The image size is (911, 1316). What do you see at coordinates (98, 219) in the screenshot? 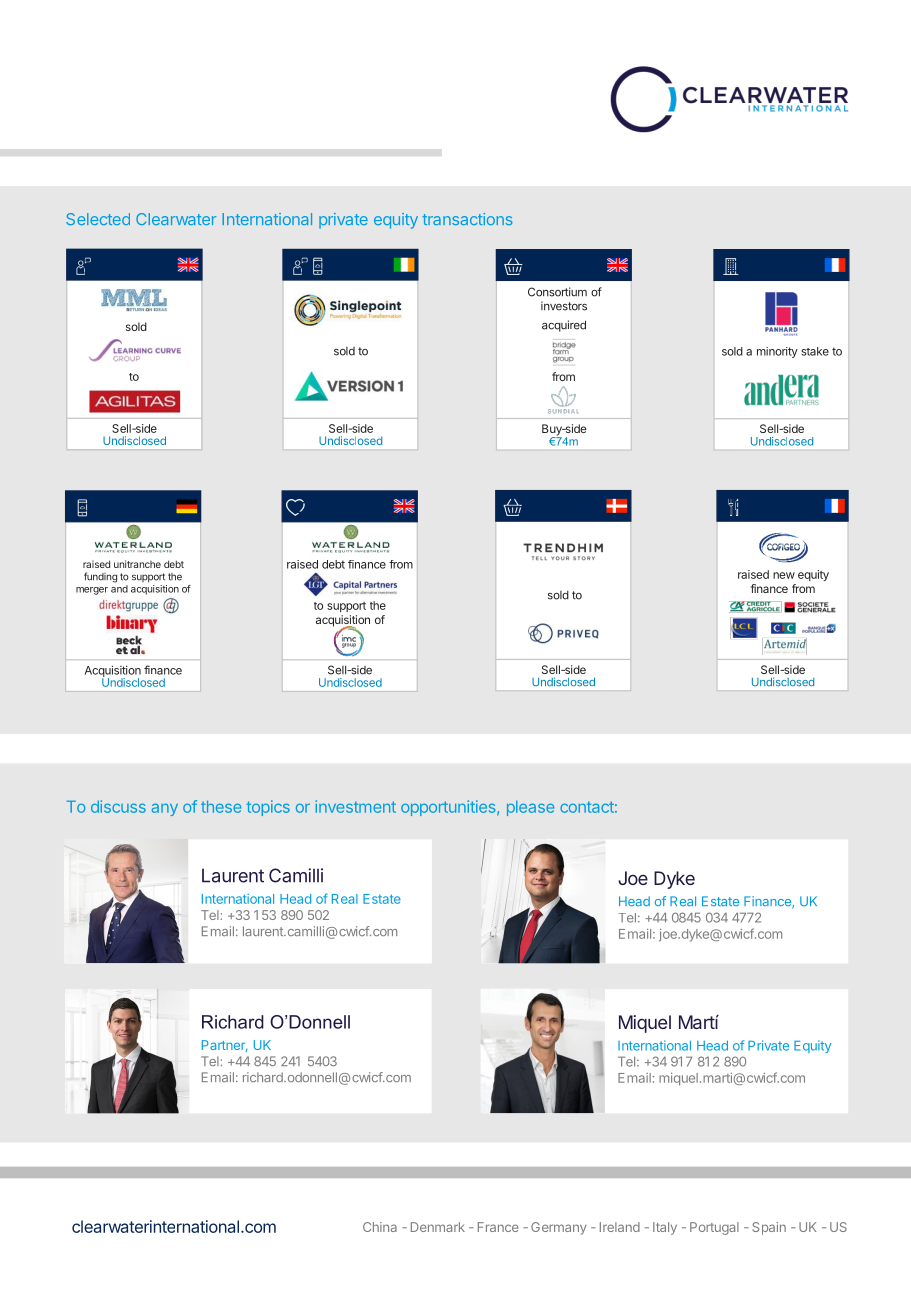
I see `Selected` at bounding box center [98, 219].
